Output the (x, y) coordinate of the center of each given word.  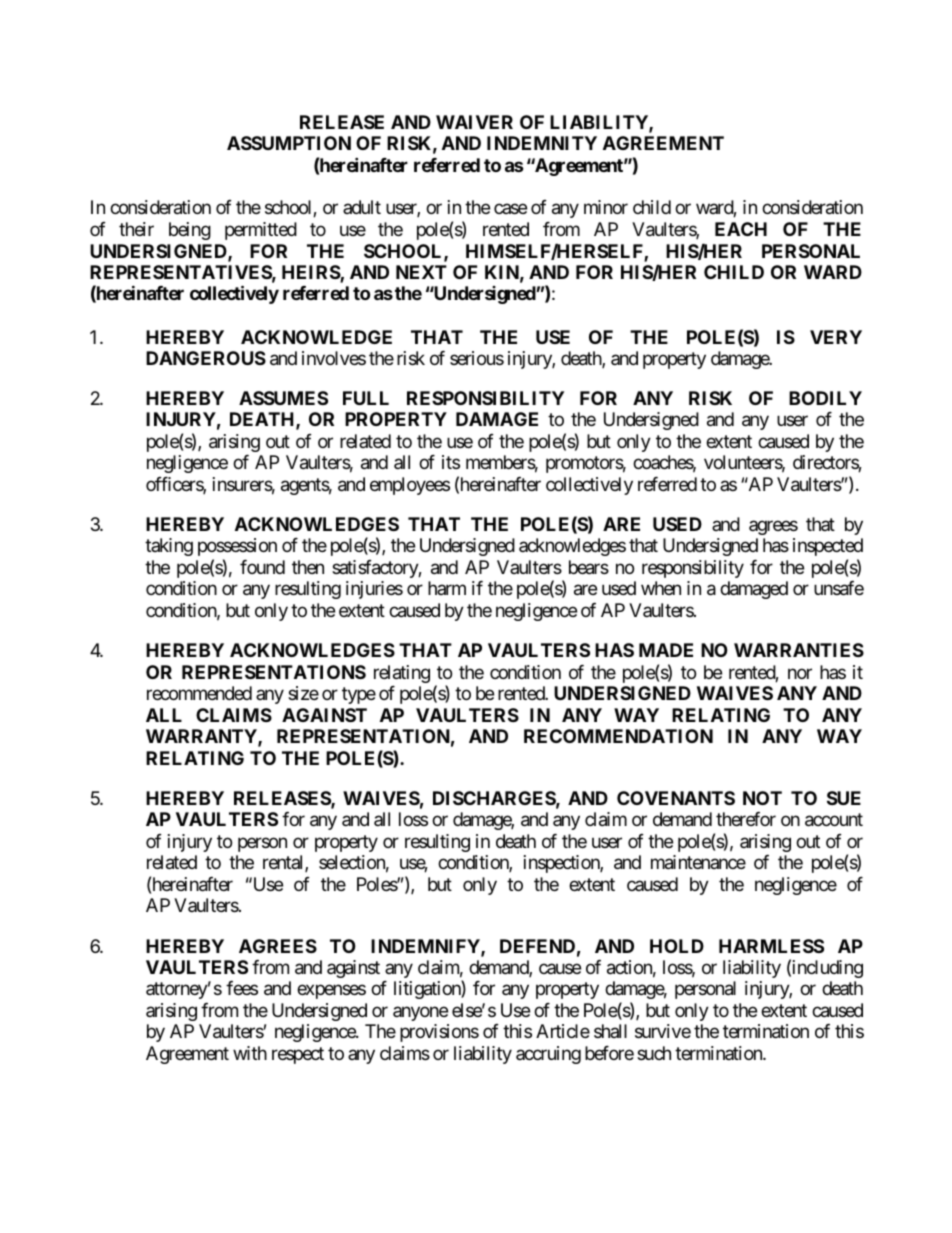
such (654, 1053)
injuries (374, 590)
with (250, 1053)
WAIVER (474, 122)
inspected (828, 547)
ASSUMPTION (289, 143)
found (262, 567)
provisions (439, 1033)
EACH (741, 229)
